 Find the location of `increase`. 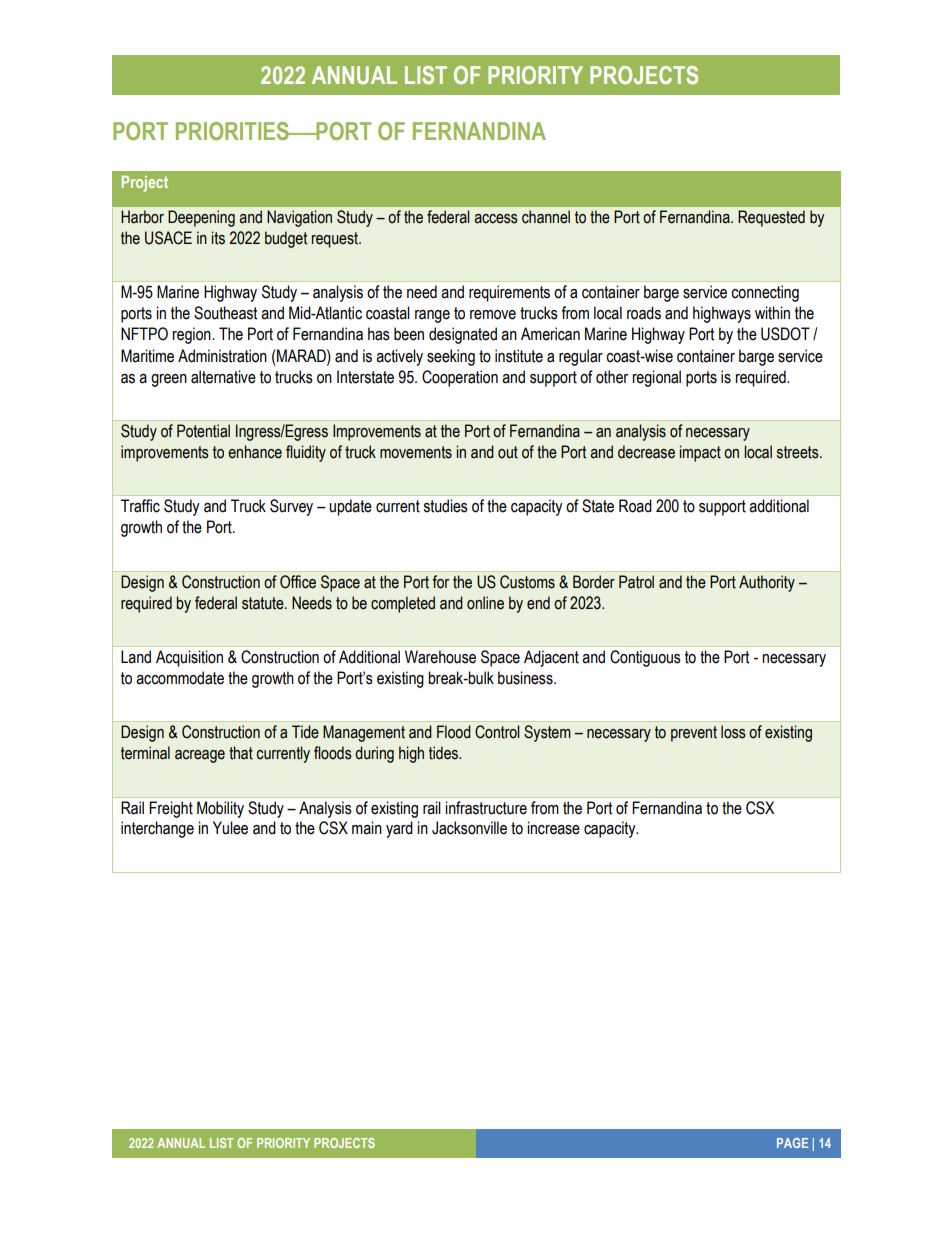

increase is located at coordinates (553, 828).
